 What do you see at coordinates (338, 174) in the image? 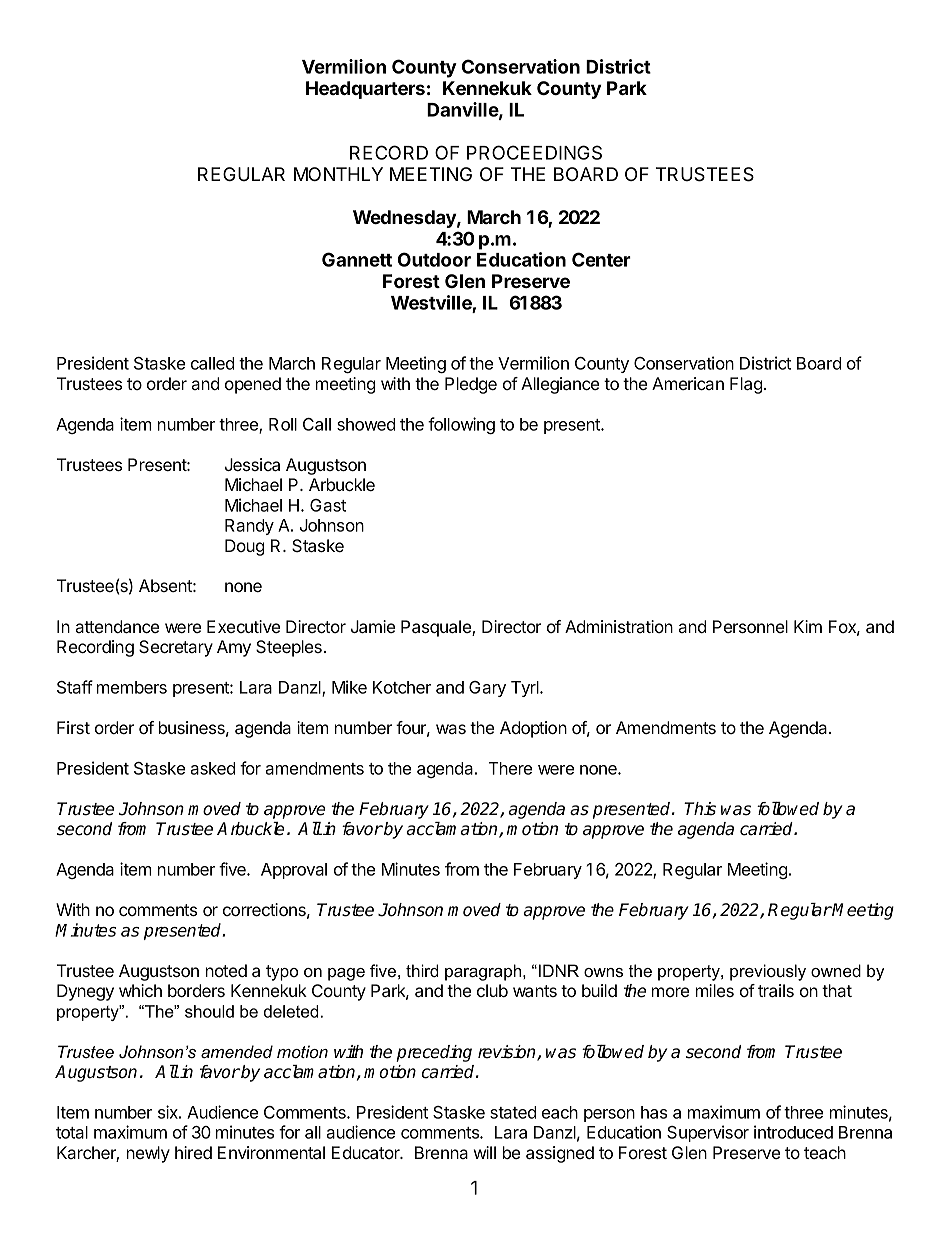
I see `MONTHLY` at bounding box center [338, 174].
